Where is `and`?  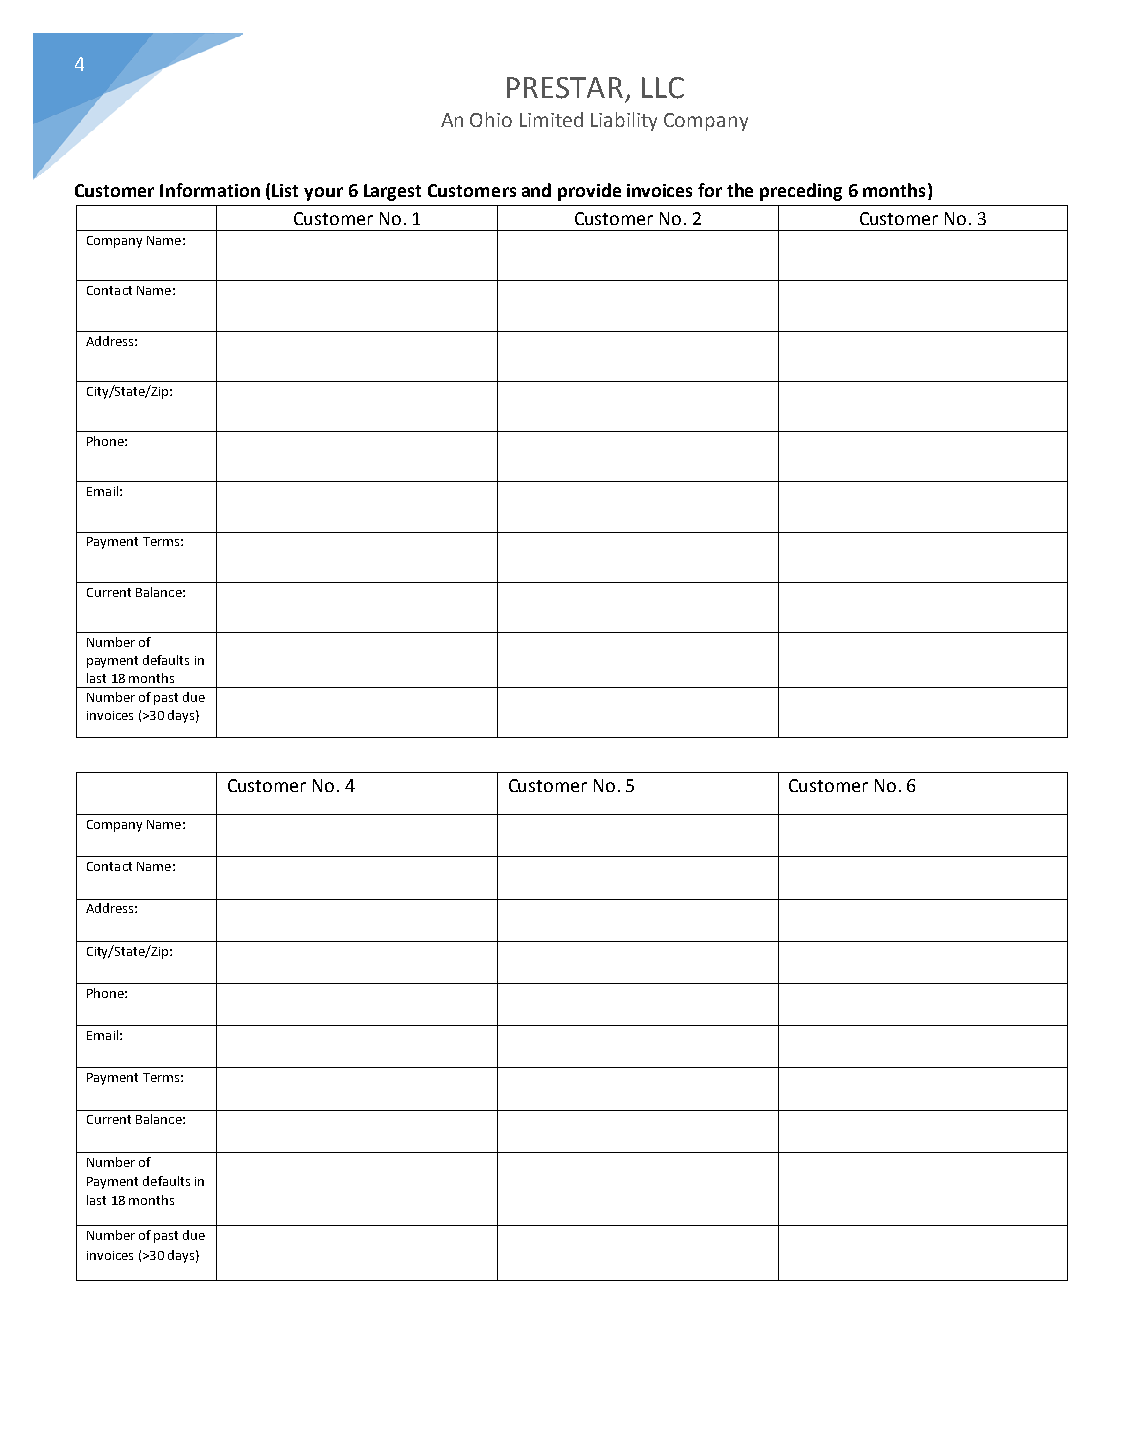 and is located at coordinates (536, 190).
